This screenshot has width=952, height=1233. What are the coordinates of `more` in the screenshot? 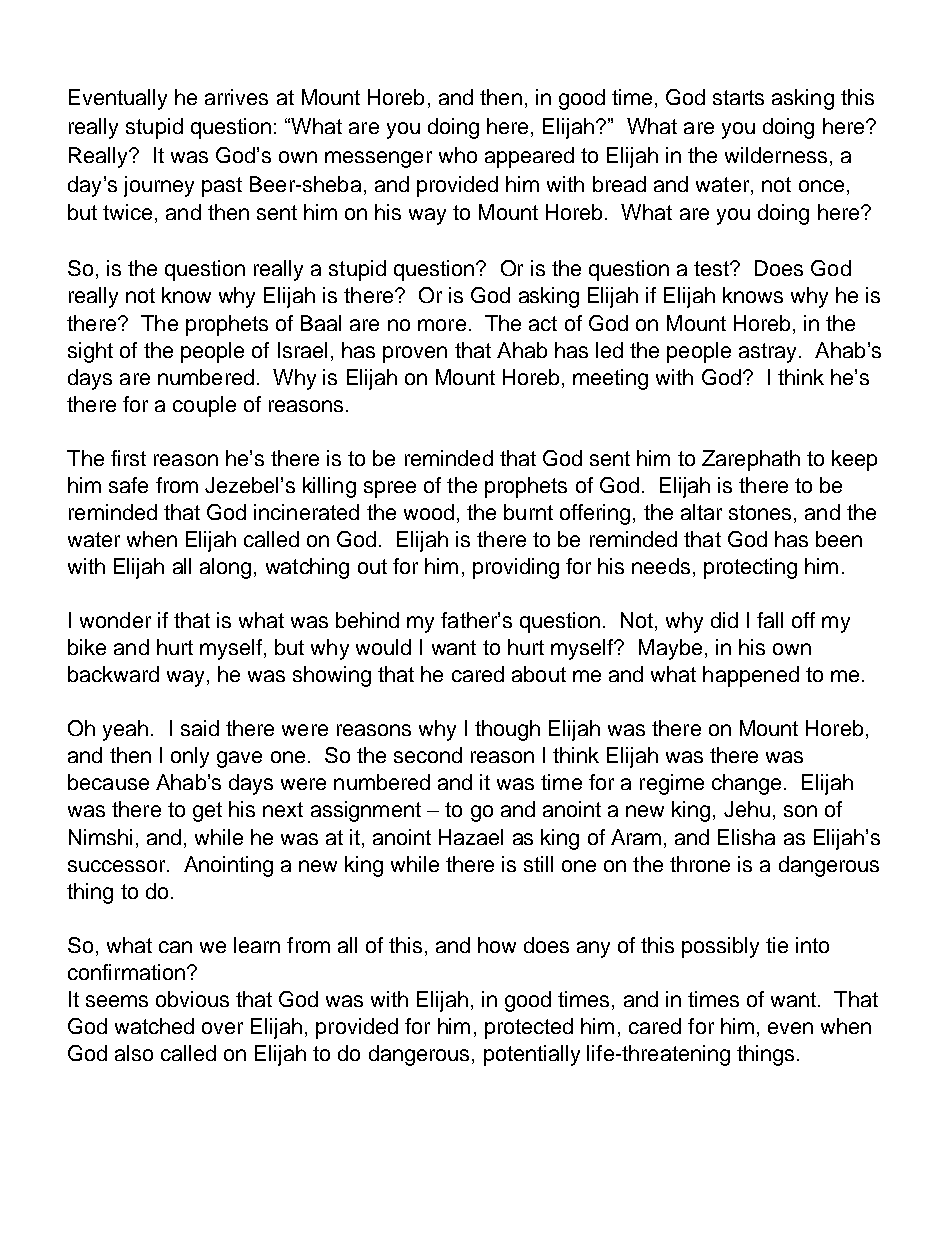 It's located at (442, 325).
